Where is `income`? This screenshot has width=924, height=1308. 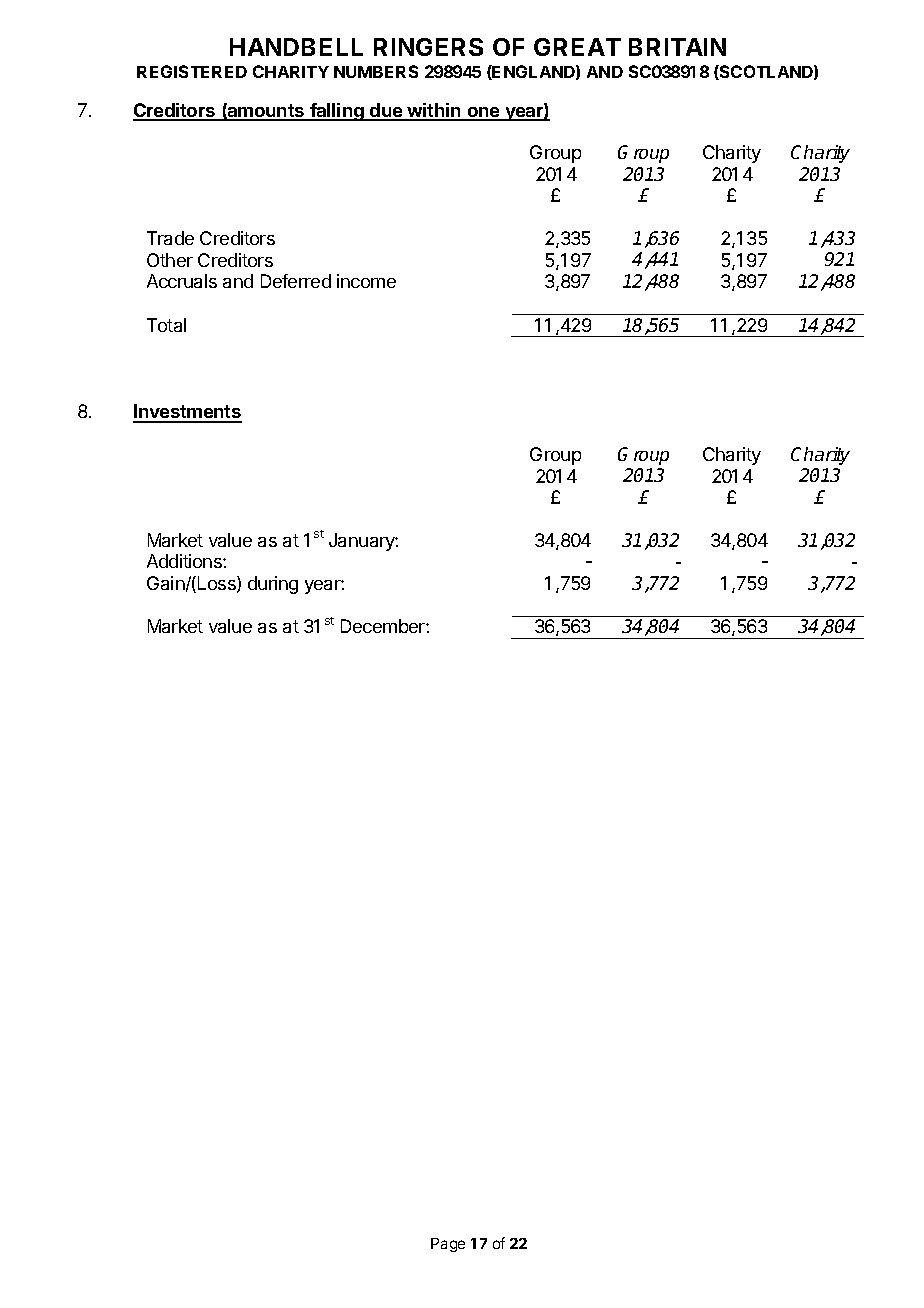
income is located at coordinates (366, 281).
